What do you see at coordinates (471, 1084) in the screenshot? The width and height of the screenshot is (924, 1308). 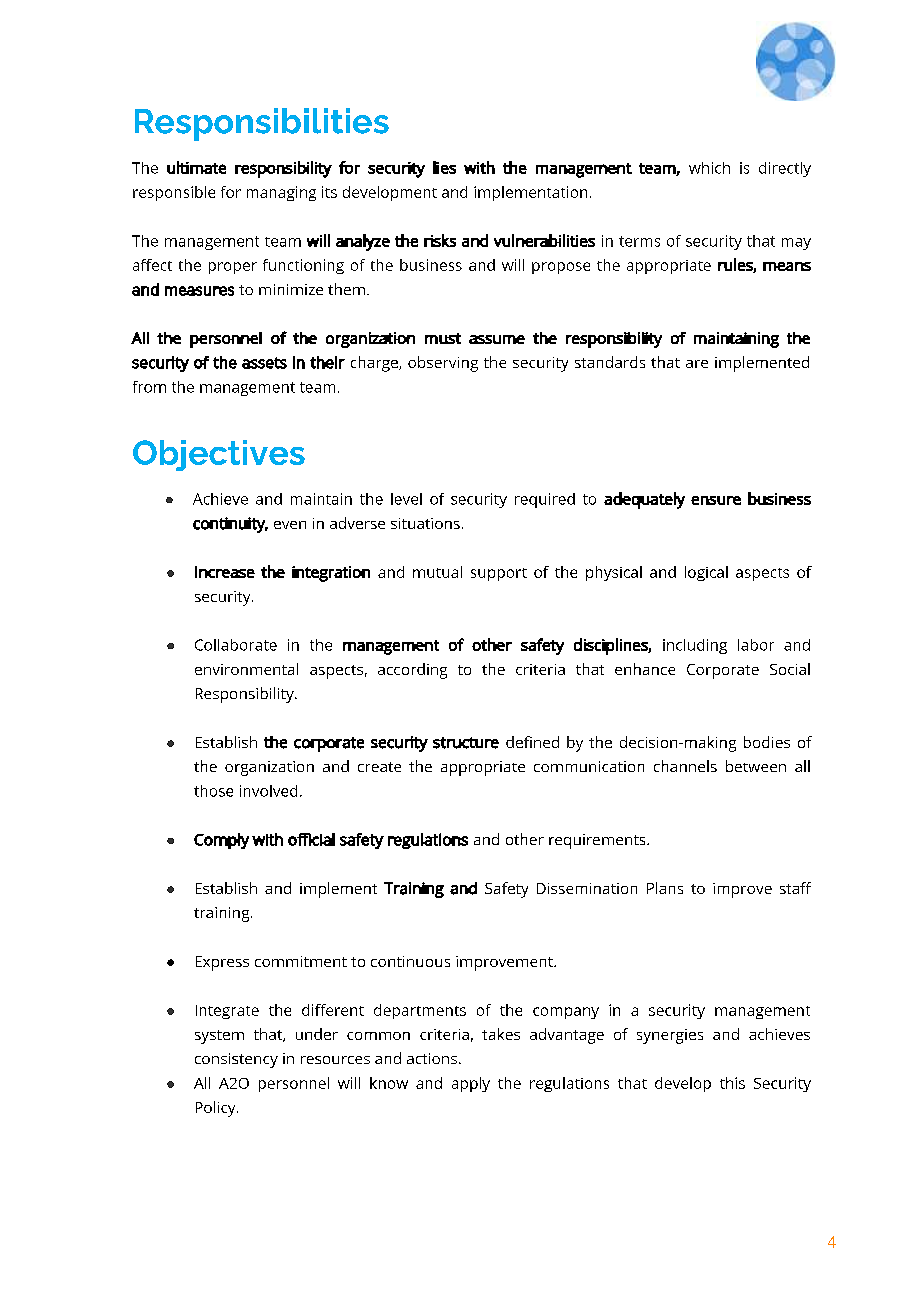 I see `apply` at bounding box center [471, 1084].
